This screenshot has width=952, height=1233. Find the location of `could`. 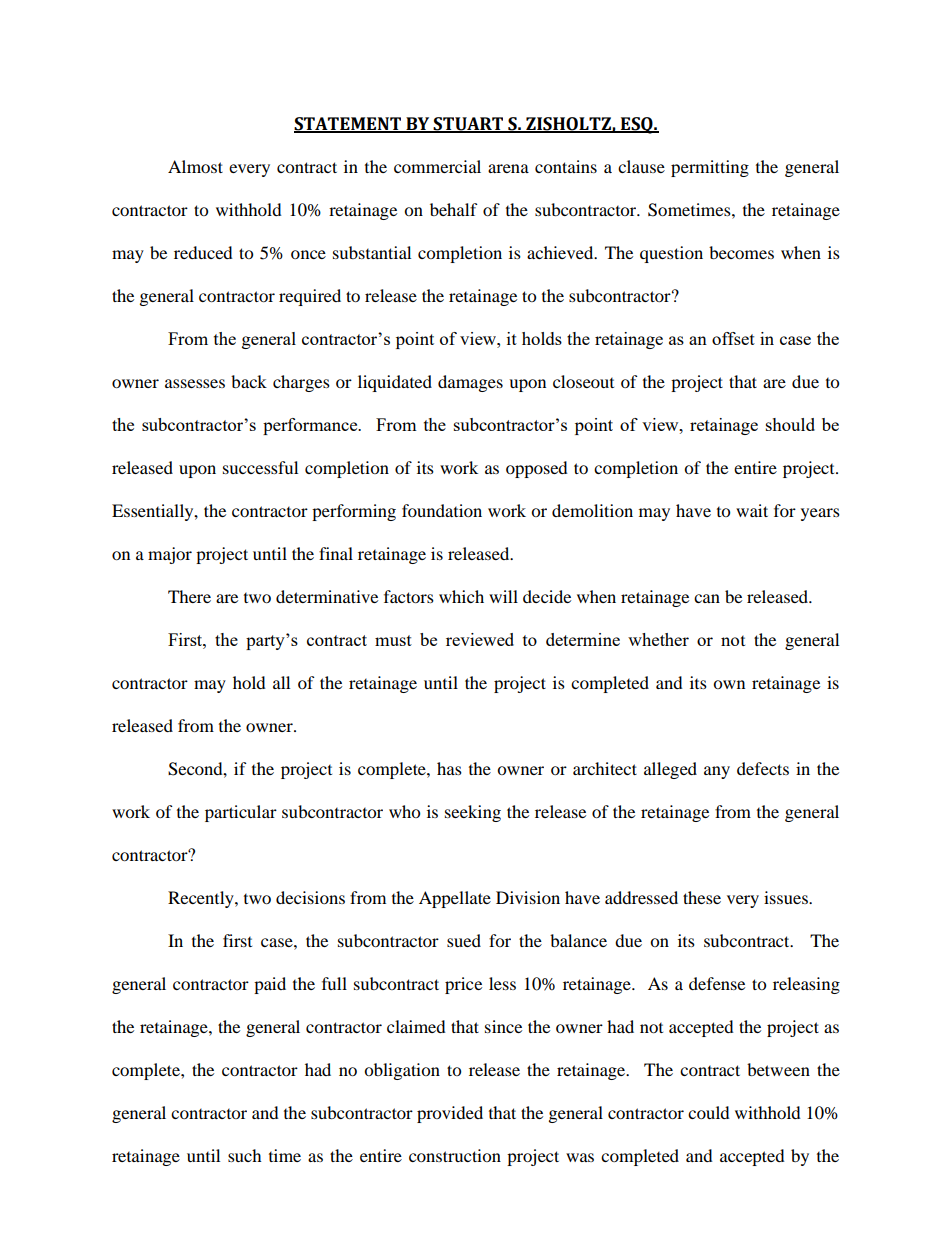

could is located at coordinates (709, 1112).
